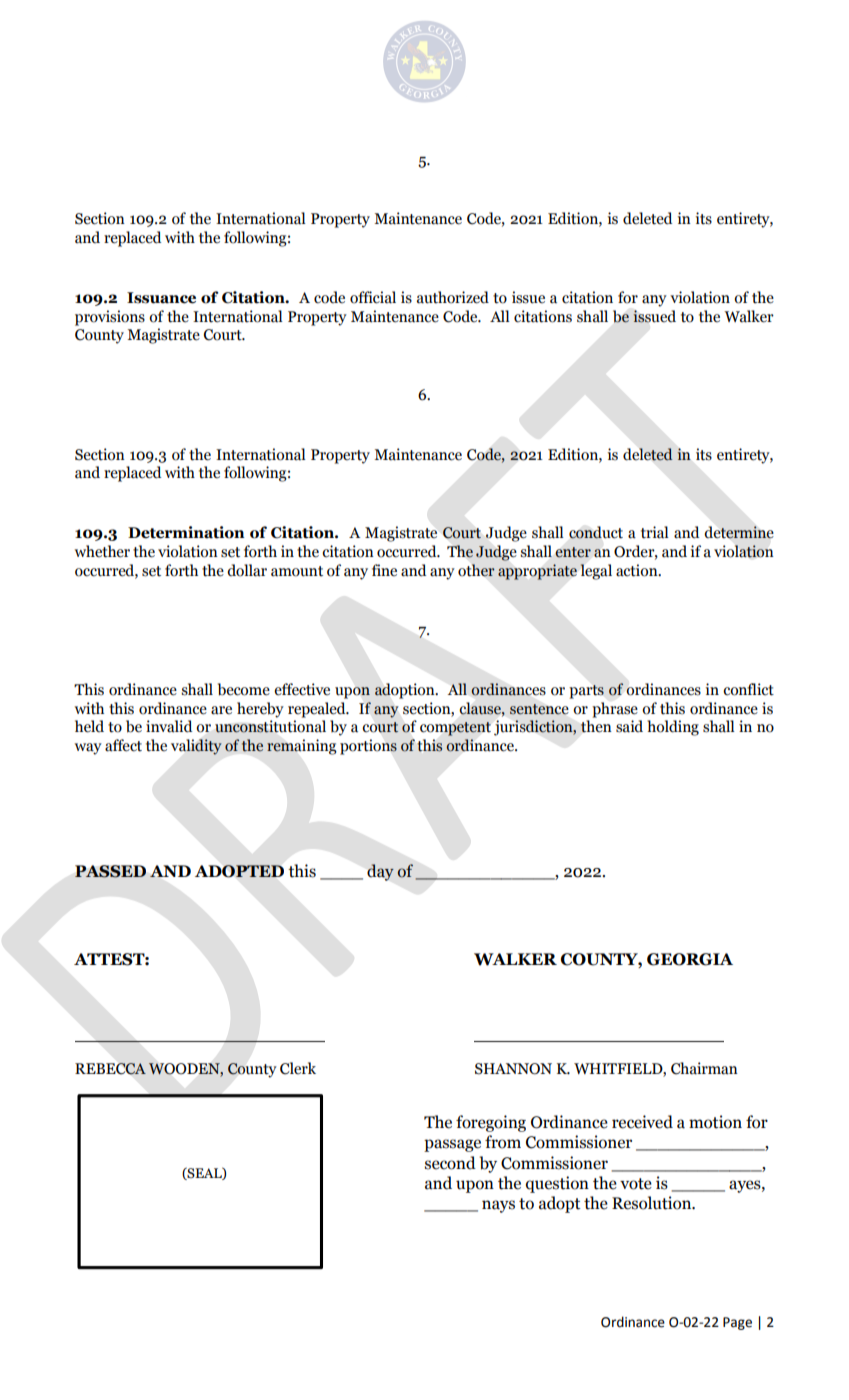 The width and height of the screenshot is (849, 1400). I want to click on Issuance, so click(161, 298).
